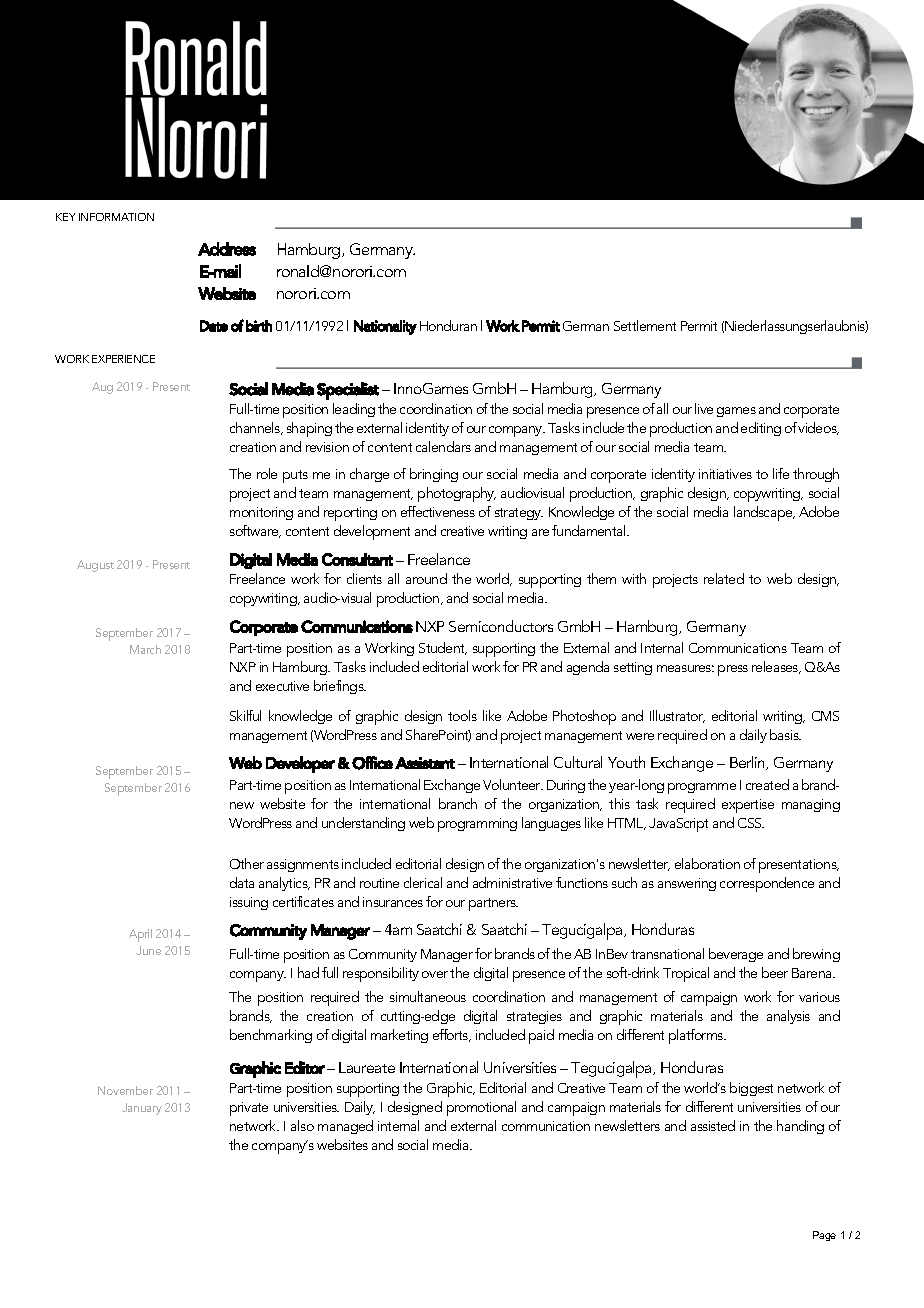 The image size is (924, 1308). Describe the element at coordinates (116, 217) in the image. I see `INFORMATION` at that location.
